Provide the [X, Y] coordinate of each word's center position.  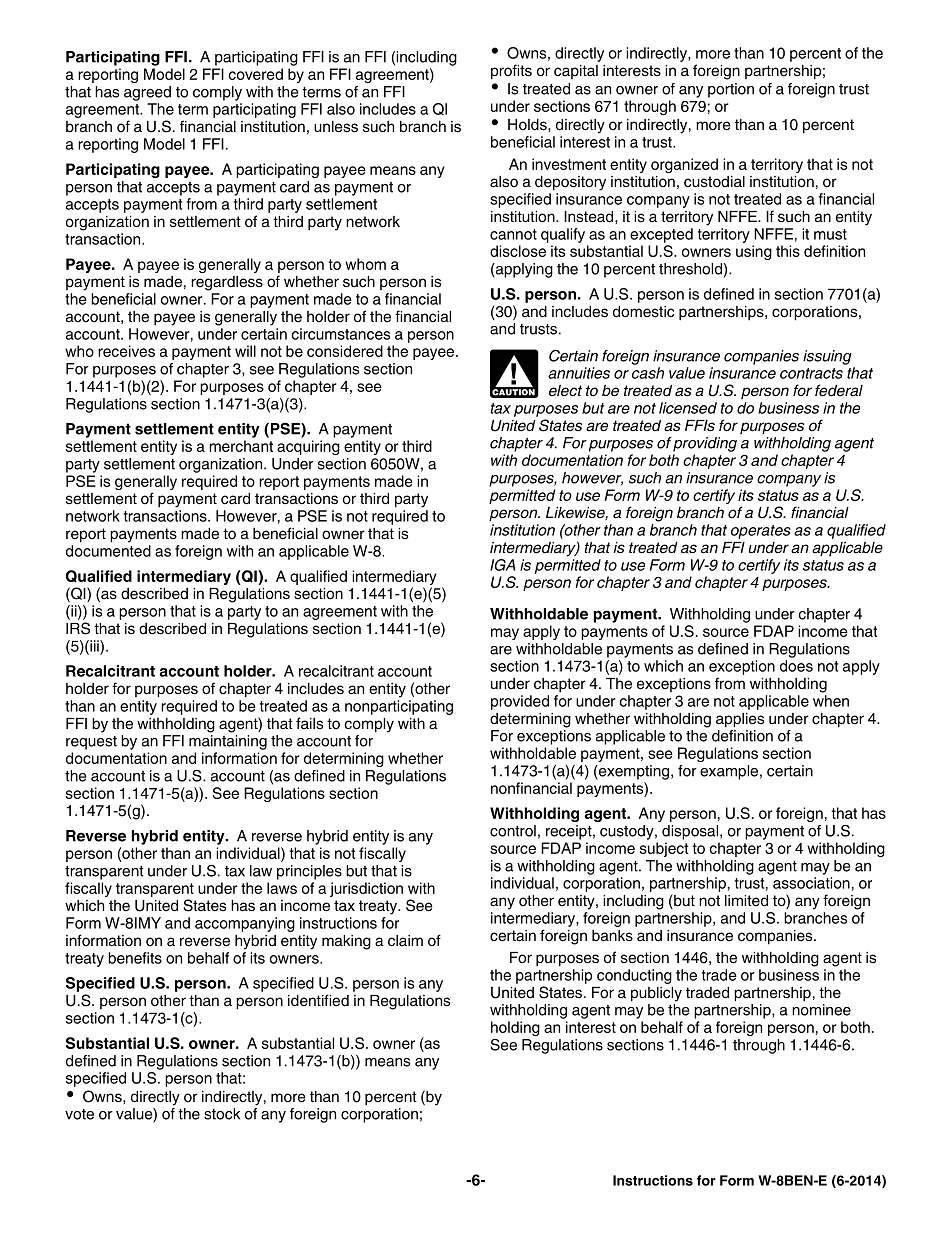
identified [318, 1000]
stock [222, 1114]
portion [731, 90]
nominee [821, 1010]
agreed [147, 93]
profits [511, 72]
